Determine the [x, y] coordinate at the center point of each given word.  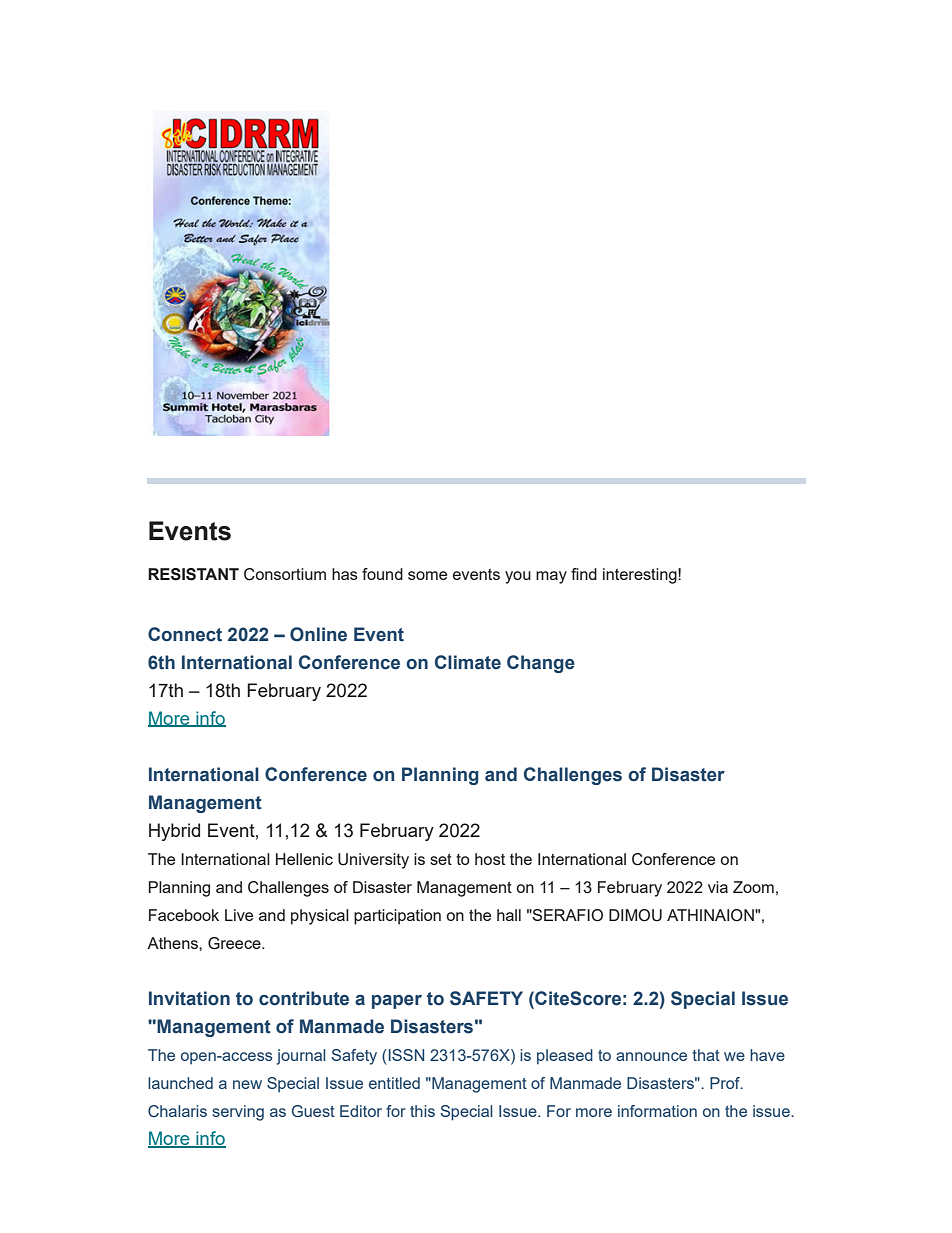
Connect [185, 634]
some [427, 575]
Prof [726, 1083]
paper [397, 1002]
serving [238, 1113]
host [490, 859]
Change [541, 664]
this [422, 1111]
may [551, 577]
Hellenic [304, 859]
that [706, 1055]
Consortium [285, 574]
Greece [235, 943]
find [584, 574]
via [718, 887]
